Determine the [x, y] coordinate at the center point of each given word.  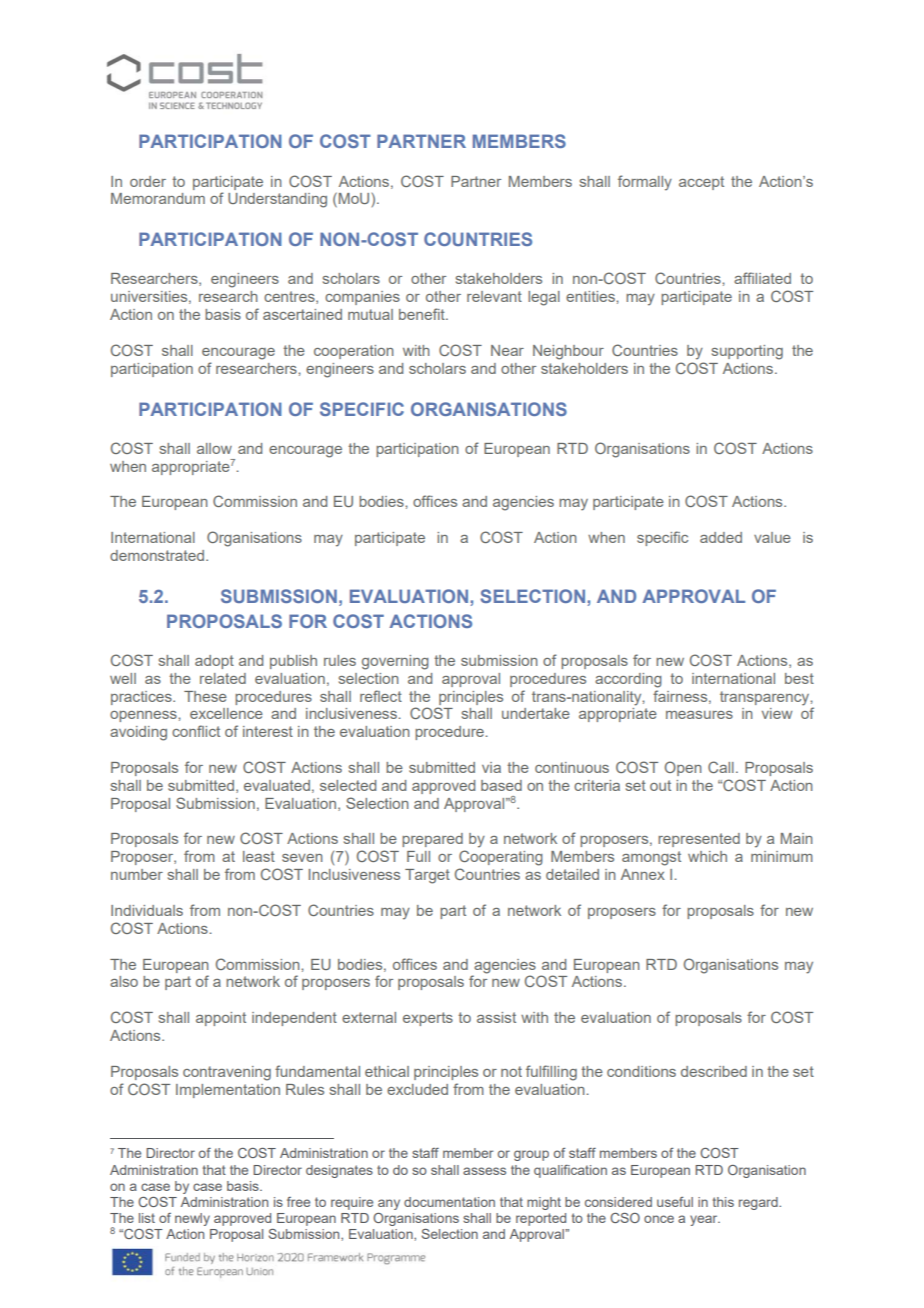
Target [427, 876]
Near [507, 350]
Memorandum [158, 198]
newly [192, 1219]
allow [214, 448]
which [707, 856]
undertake [536, 713]
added [721, 537]
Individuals [147, 910]
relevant [494, 296]
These [205, 696]
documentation [449, 1202]
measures [699, 715]
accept [701, 183]
